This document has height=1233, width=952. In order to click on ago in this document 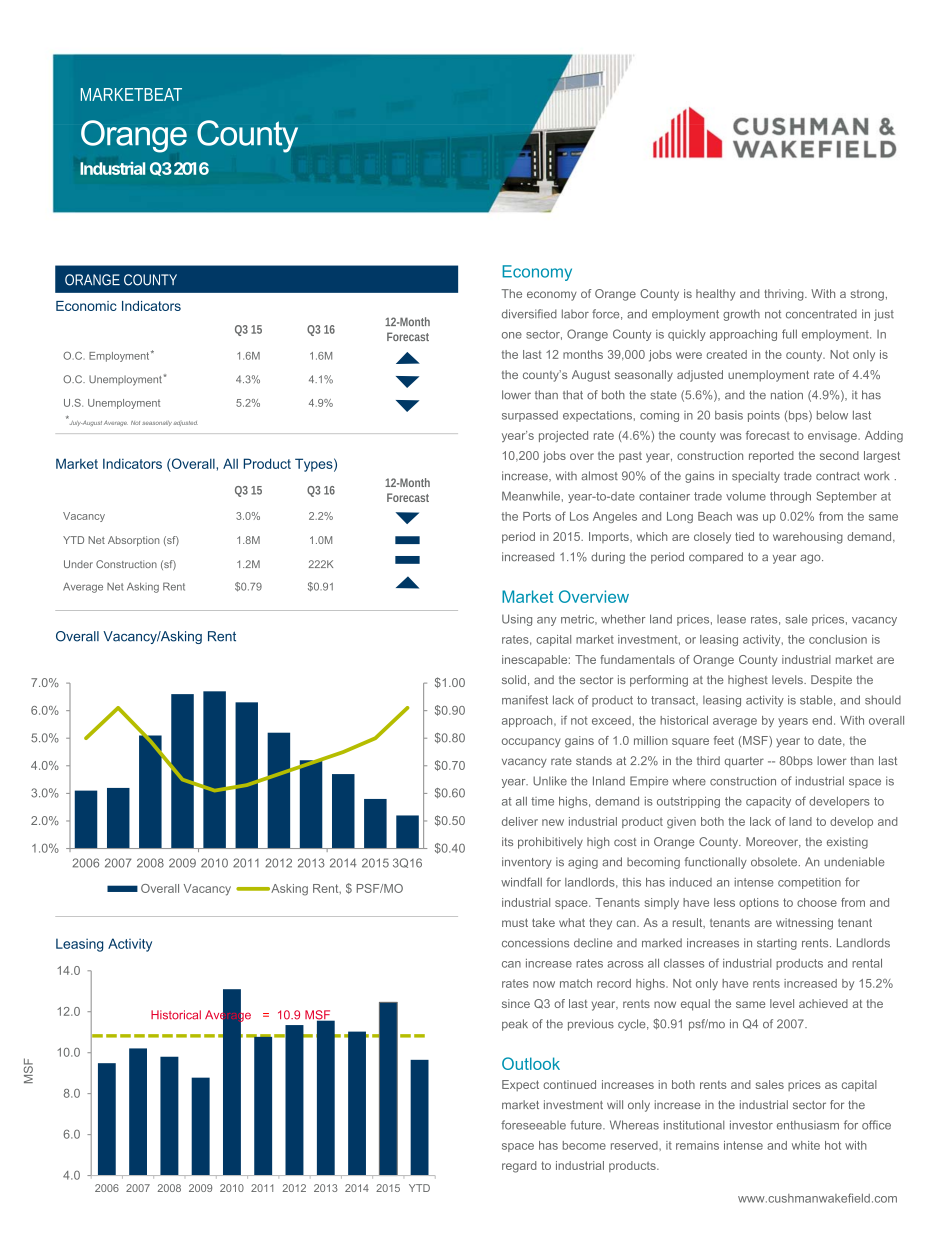, I will do `click(811, 559)`.
